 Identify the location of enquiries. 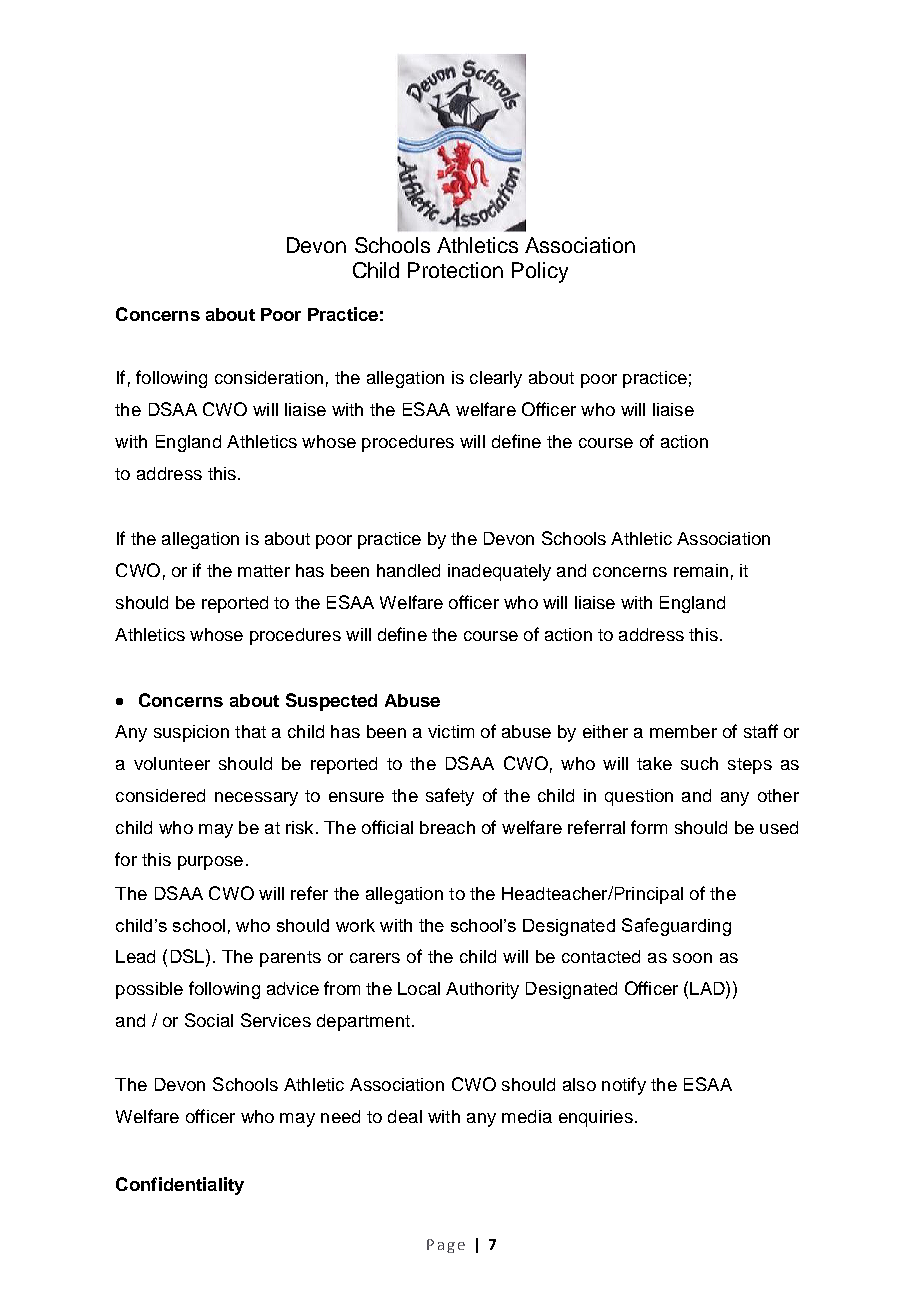
(596, 1118).
